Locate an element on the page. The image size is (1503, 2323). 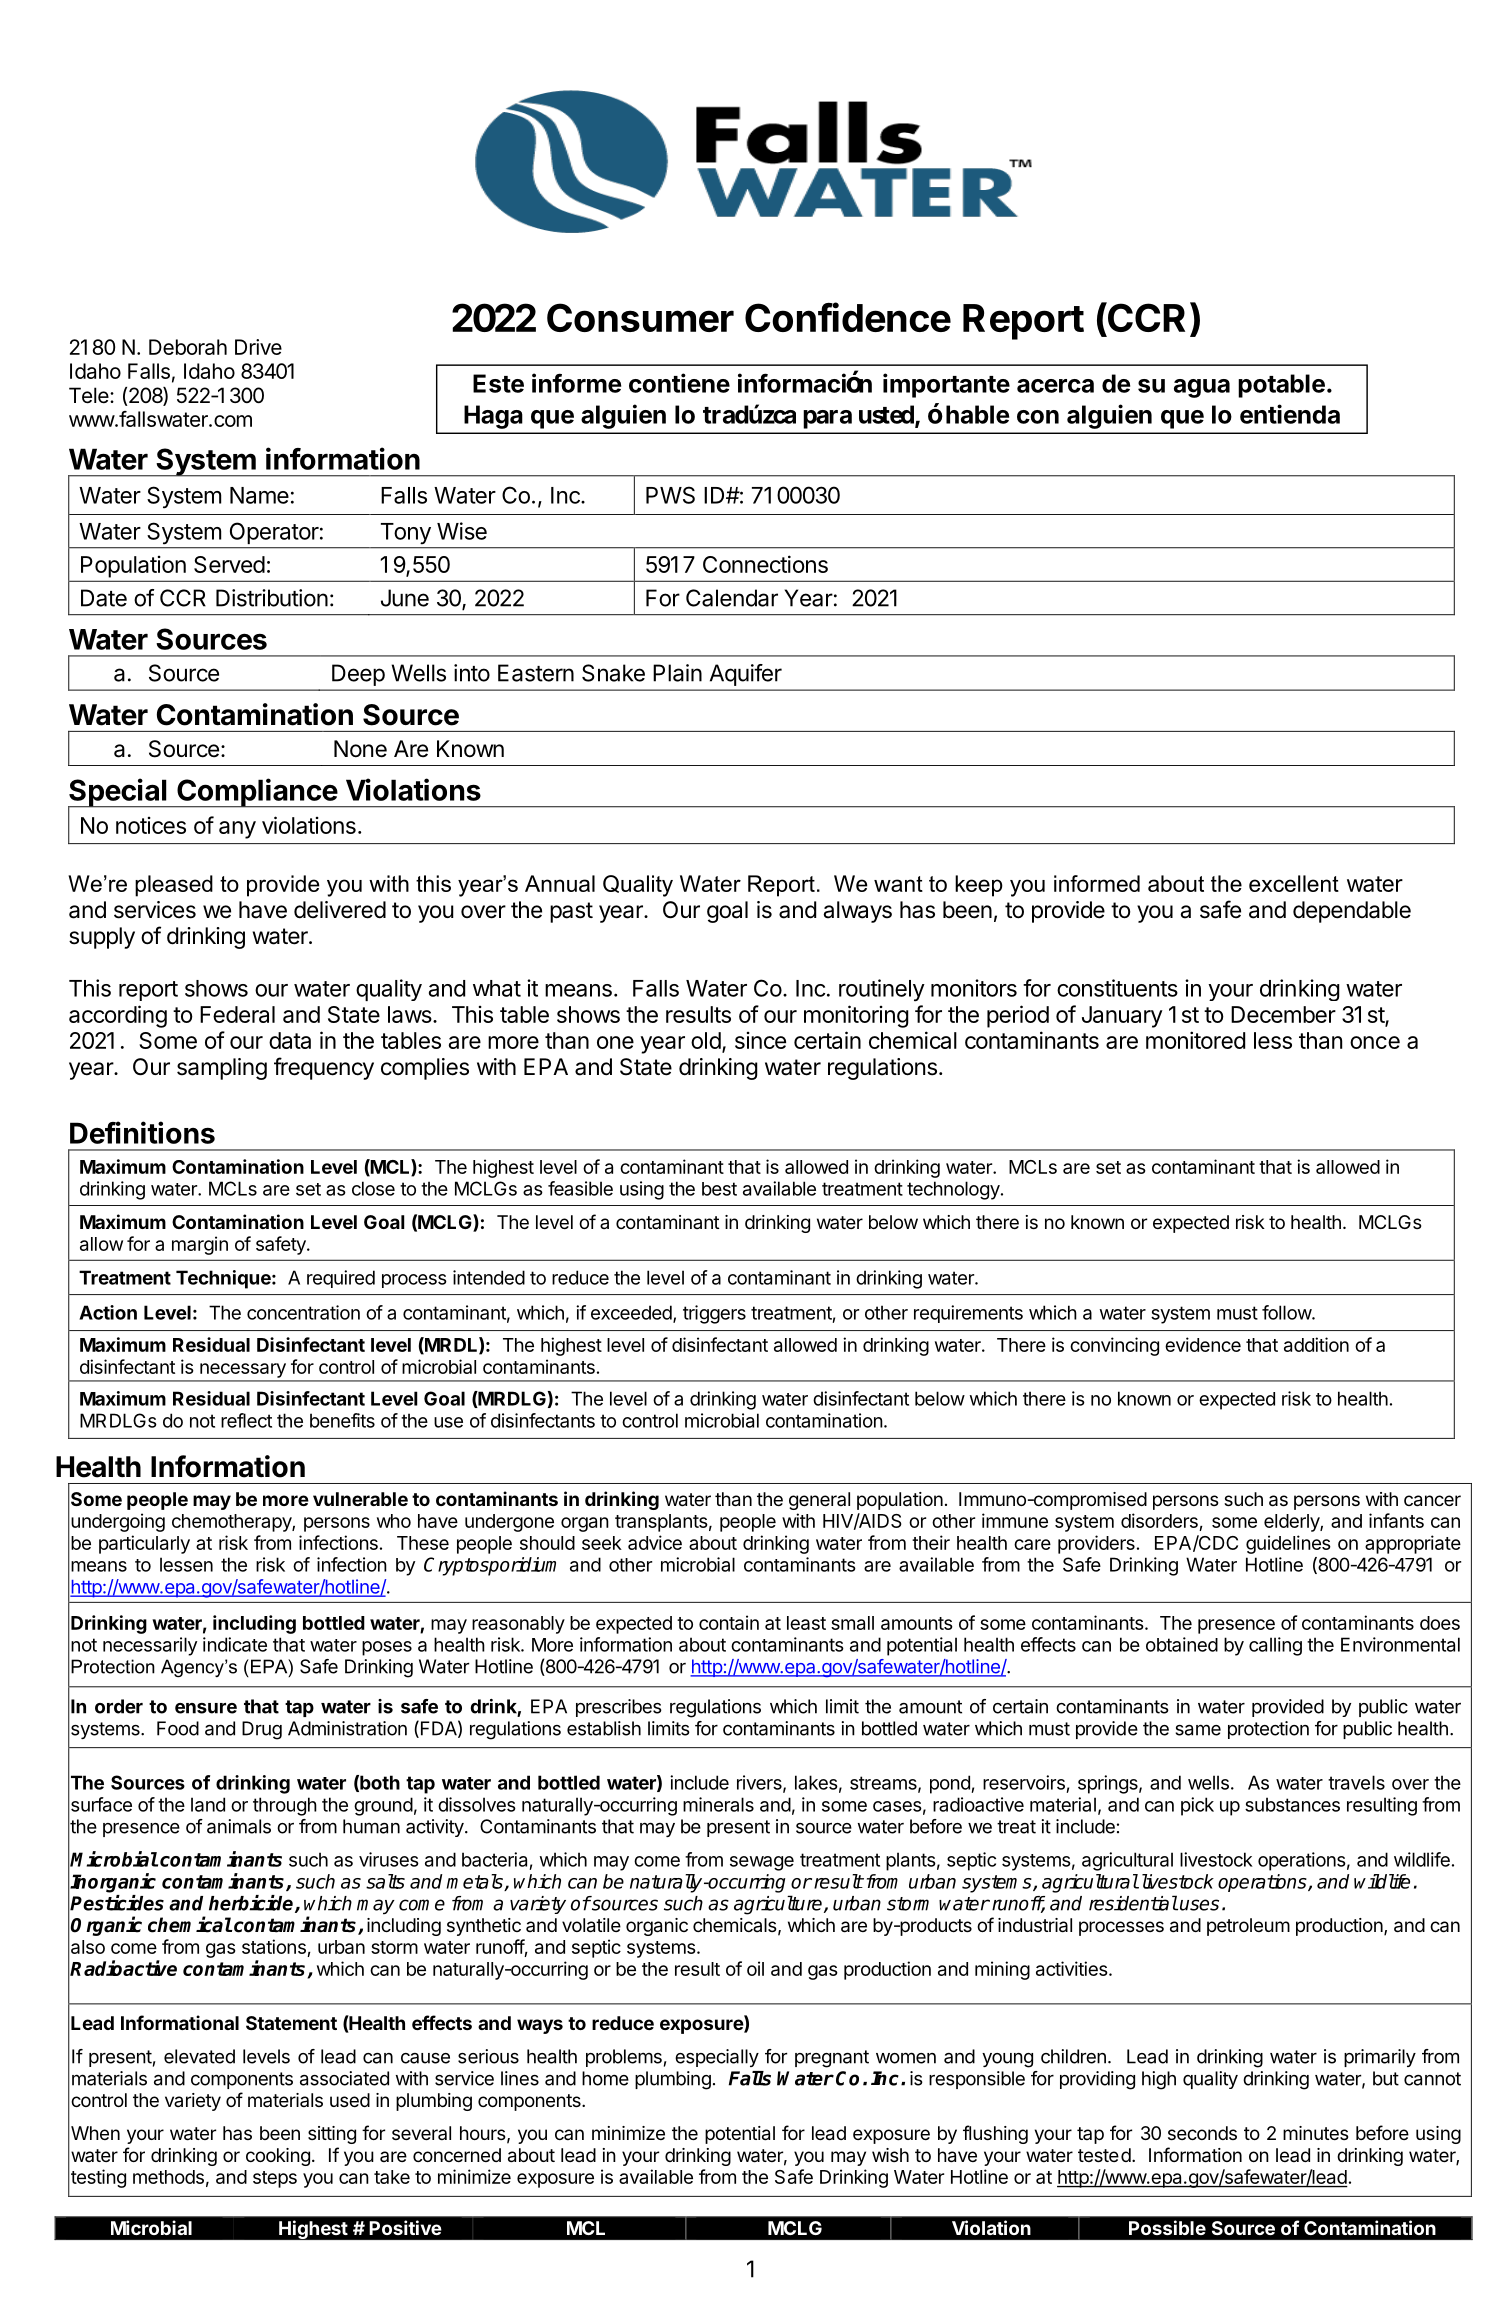
follow is located at coordinates (1287, 1312).
